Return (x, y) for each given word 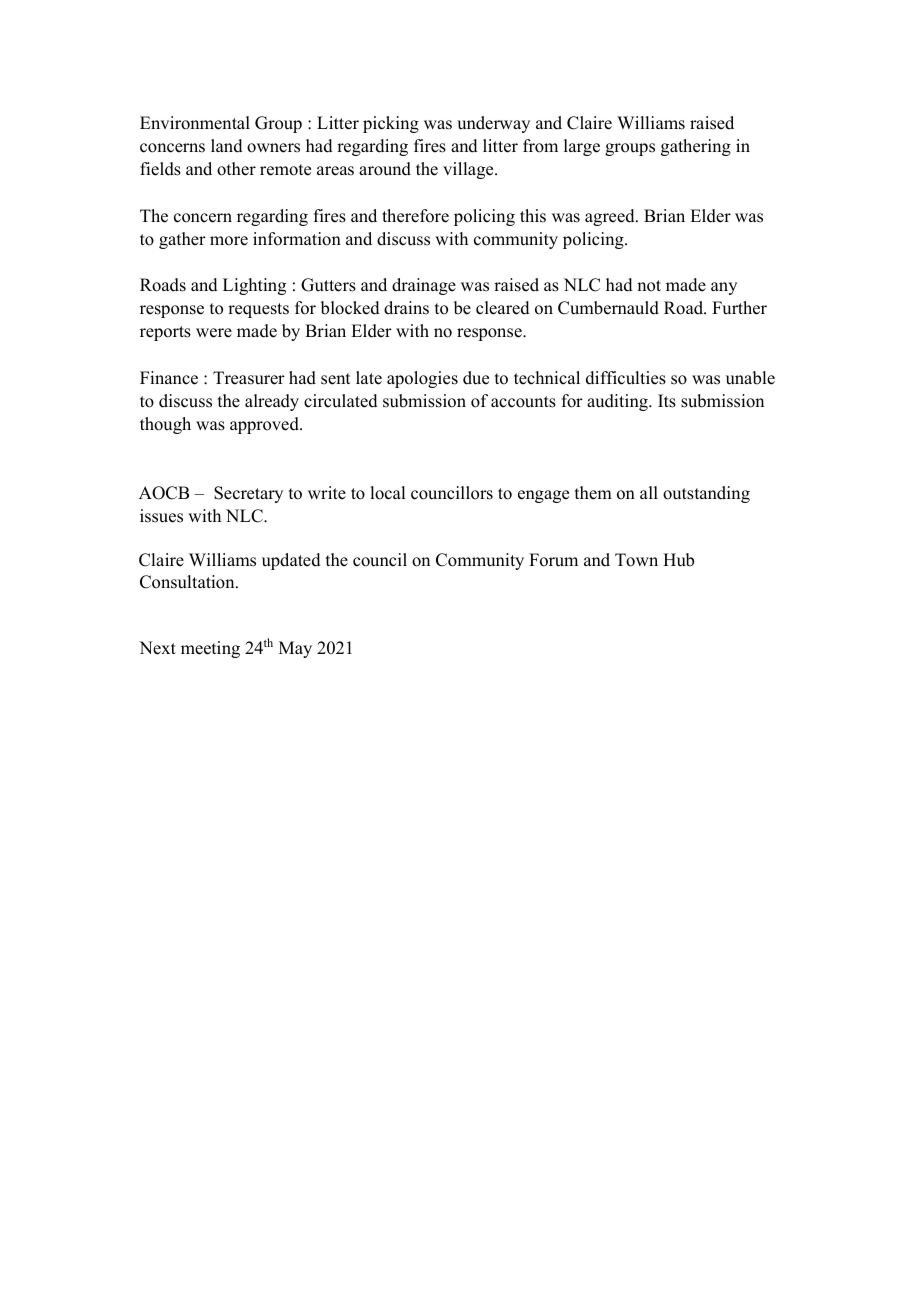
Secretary (248, 494)
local (387, 493)
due (476, 378)
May (295, 649)
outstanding (706, 494)
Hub (678, 560)
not (649, 286)
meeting (210, 649)
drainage (424, 286)
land (227, 146)
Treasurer (249, 378)
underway (493, 124)
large (582, 147)
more (229, 241)
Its (667, 401)
